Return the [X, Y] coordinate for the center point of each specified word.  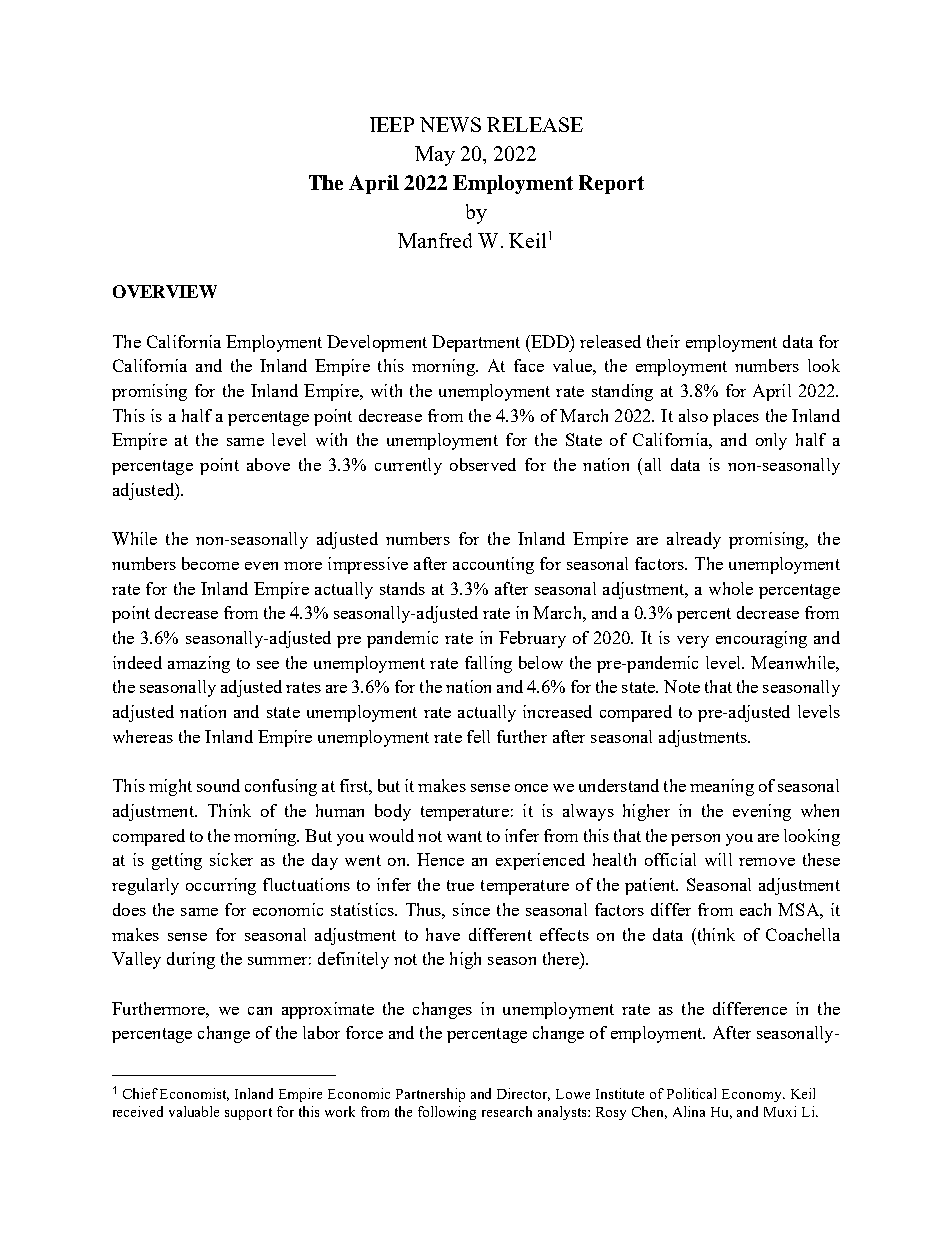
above [268, 464]
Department [476, 343]
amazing [199, 664]
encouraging [761, 639]
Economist [194, 1094]
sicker [231, 859]
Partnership [430, 1095]
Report [611, 184]
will [718, 859]
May [435, 156]
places [736, 417]
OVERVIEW [165, 291]
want [464, 836]
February [532, 639]
